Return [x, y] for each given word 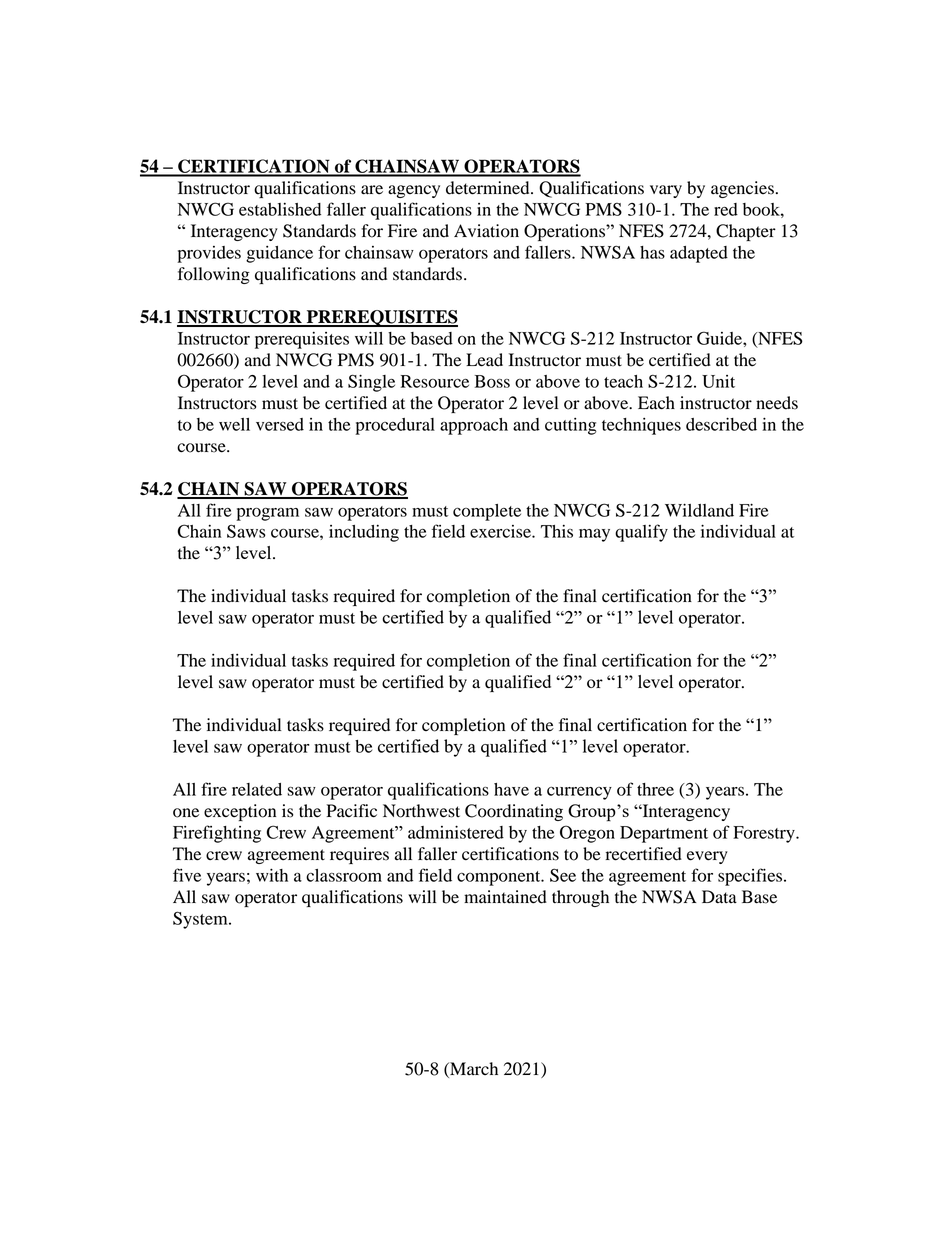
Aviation [486, 231]
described [721, 424]
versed [280, 424]
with [272, 875]
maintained [505, 897]
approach [474, 426]
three [655, 789]
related [257, 789]
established [280, 209]
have [511, 789]
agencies [742, 189]
